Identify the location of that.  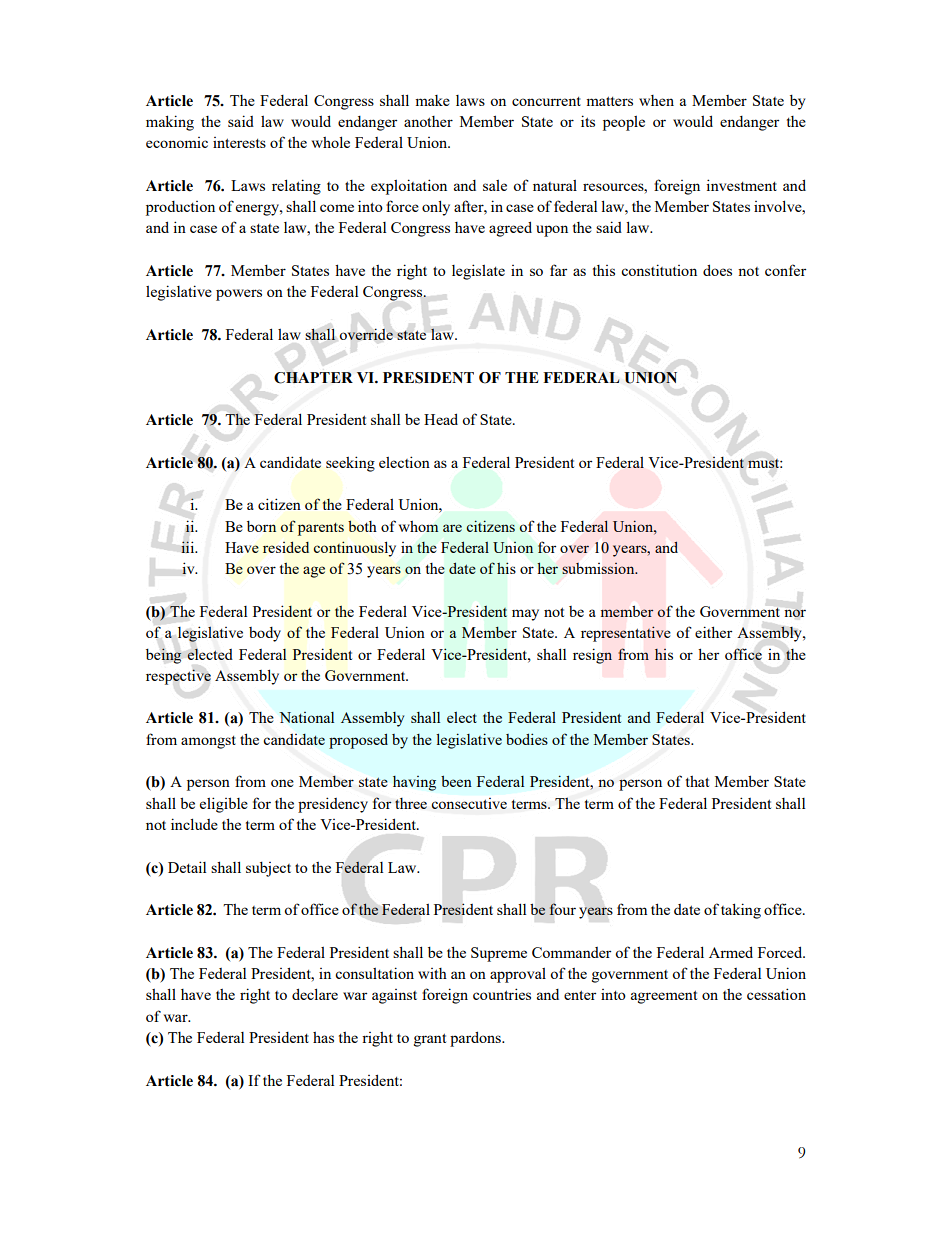
(697, 781).
